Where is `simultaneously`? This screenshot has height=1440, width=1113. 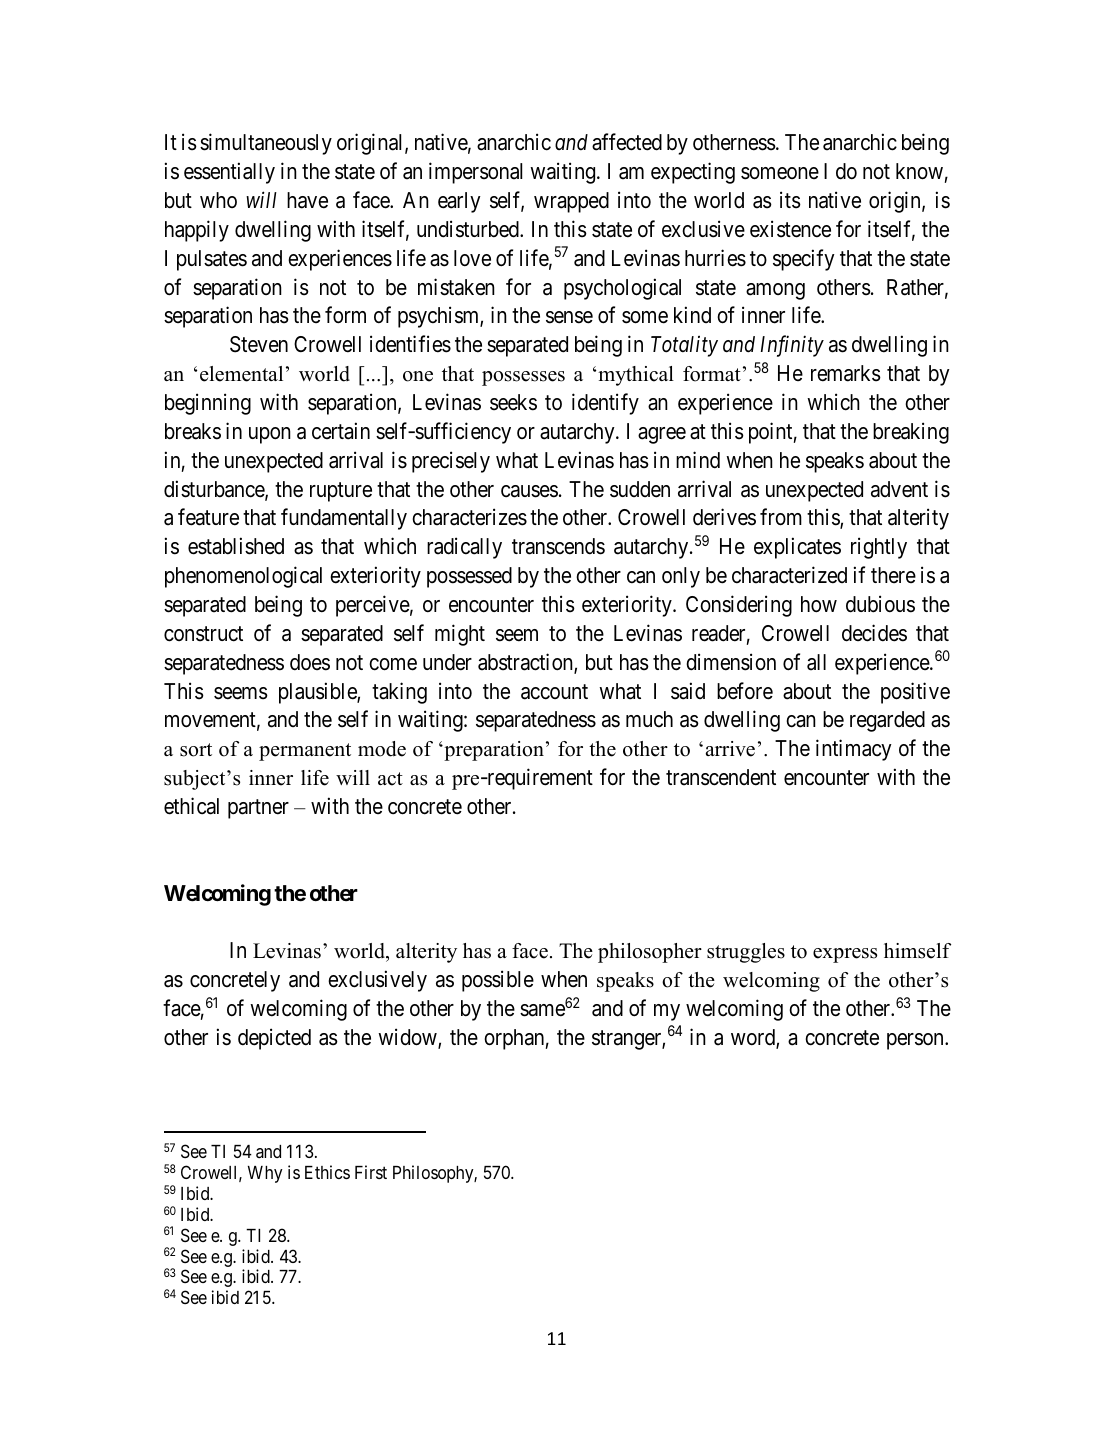
simultaneously is located at coordinates (266, 144).
